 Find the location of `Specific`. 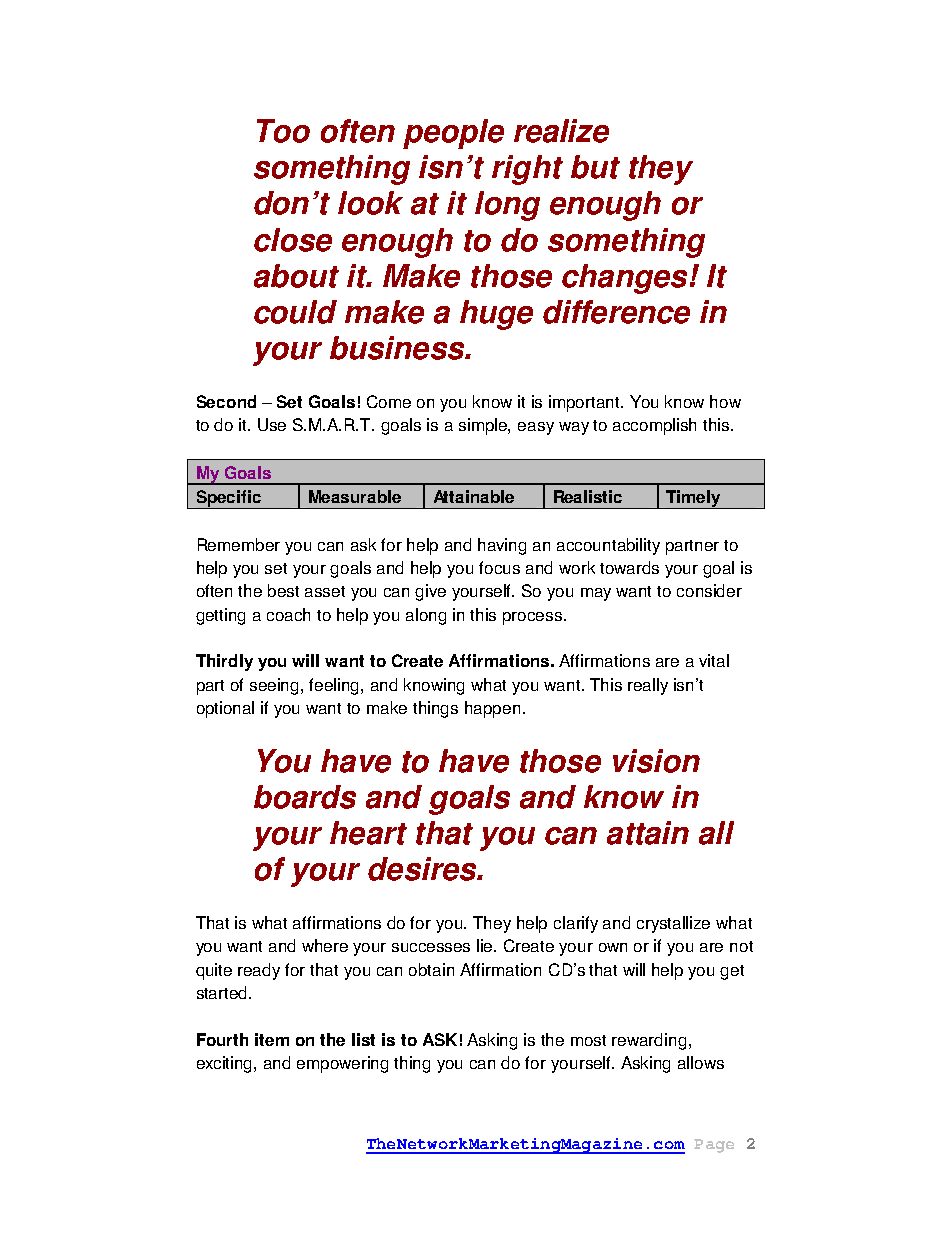

Specific is located at coordinates (229, 499).
